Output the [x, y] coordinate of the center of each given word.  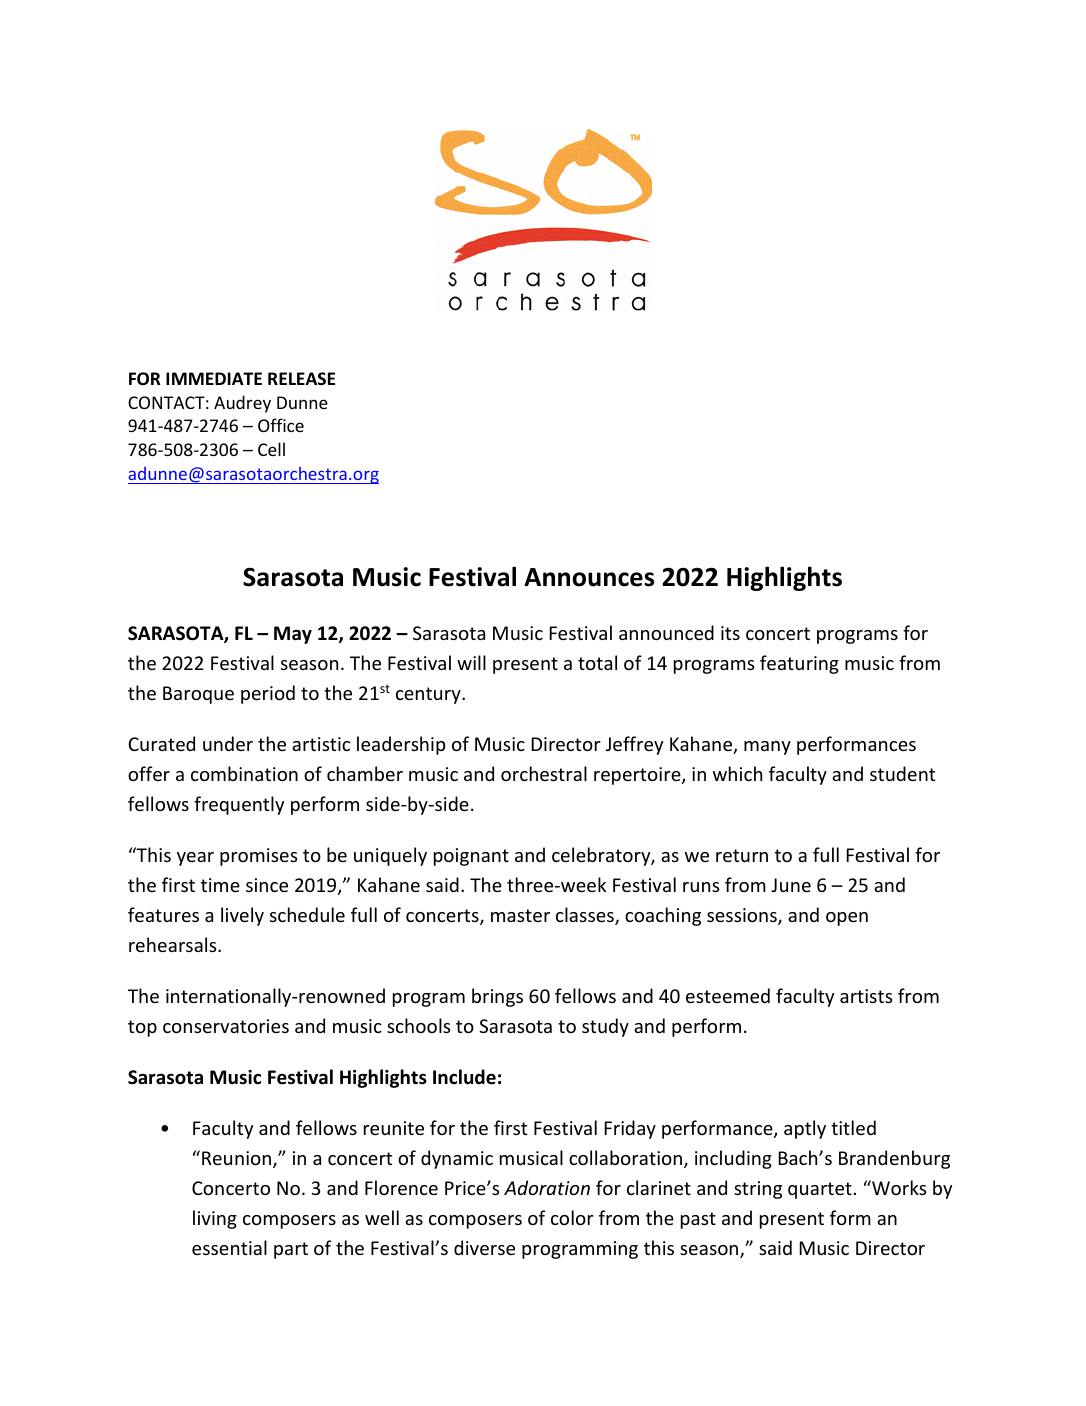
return [742, 855]
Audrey [242, 404]
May [293, 635]
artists [866, 996]
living [215, 1219]
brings [497, 997]
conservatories [226, 1026]
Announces [589, 577]
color [572, 1217]
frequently [239, 805]
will [471, 662]
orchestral [544, 773]
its [730, 633]
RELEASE [301, 378]
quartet [820, 1190]
